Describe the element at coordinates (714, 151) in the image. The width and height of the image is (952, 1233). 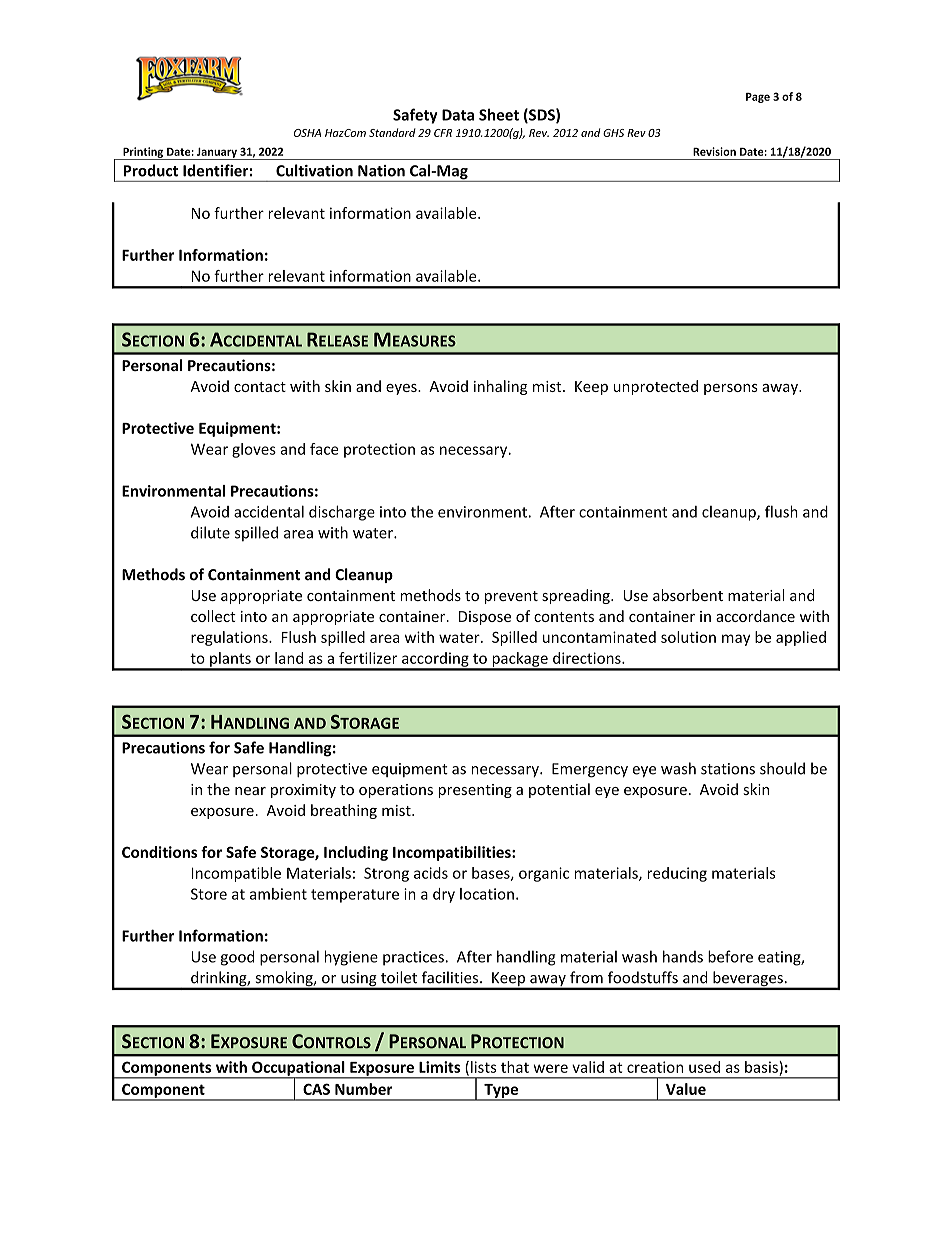
I see `Revision` at that location.
